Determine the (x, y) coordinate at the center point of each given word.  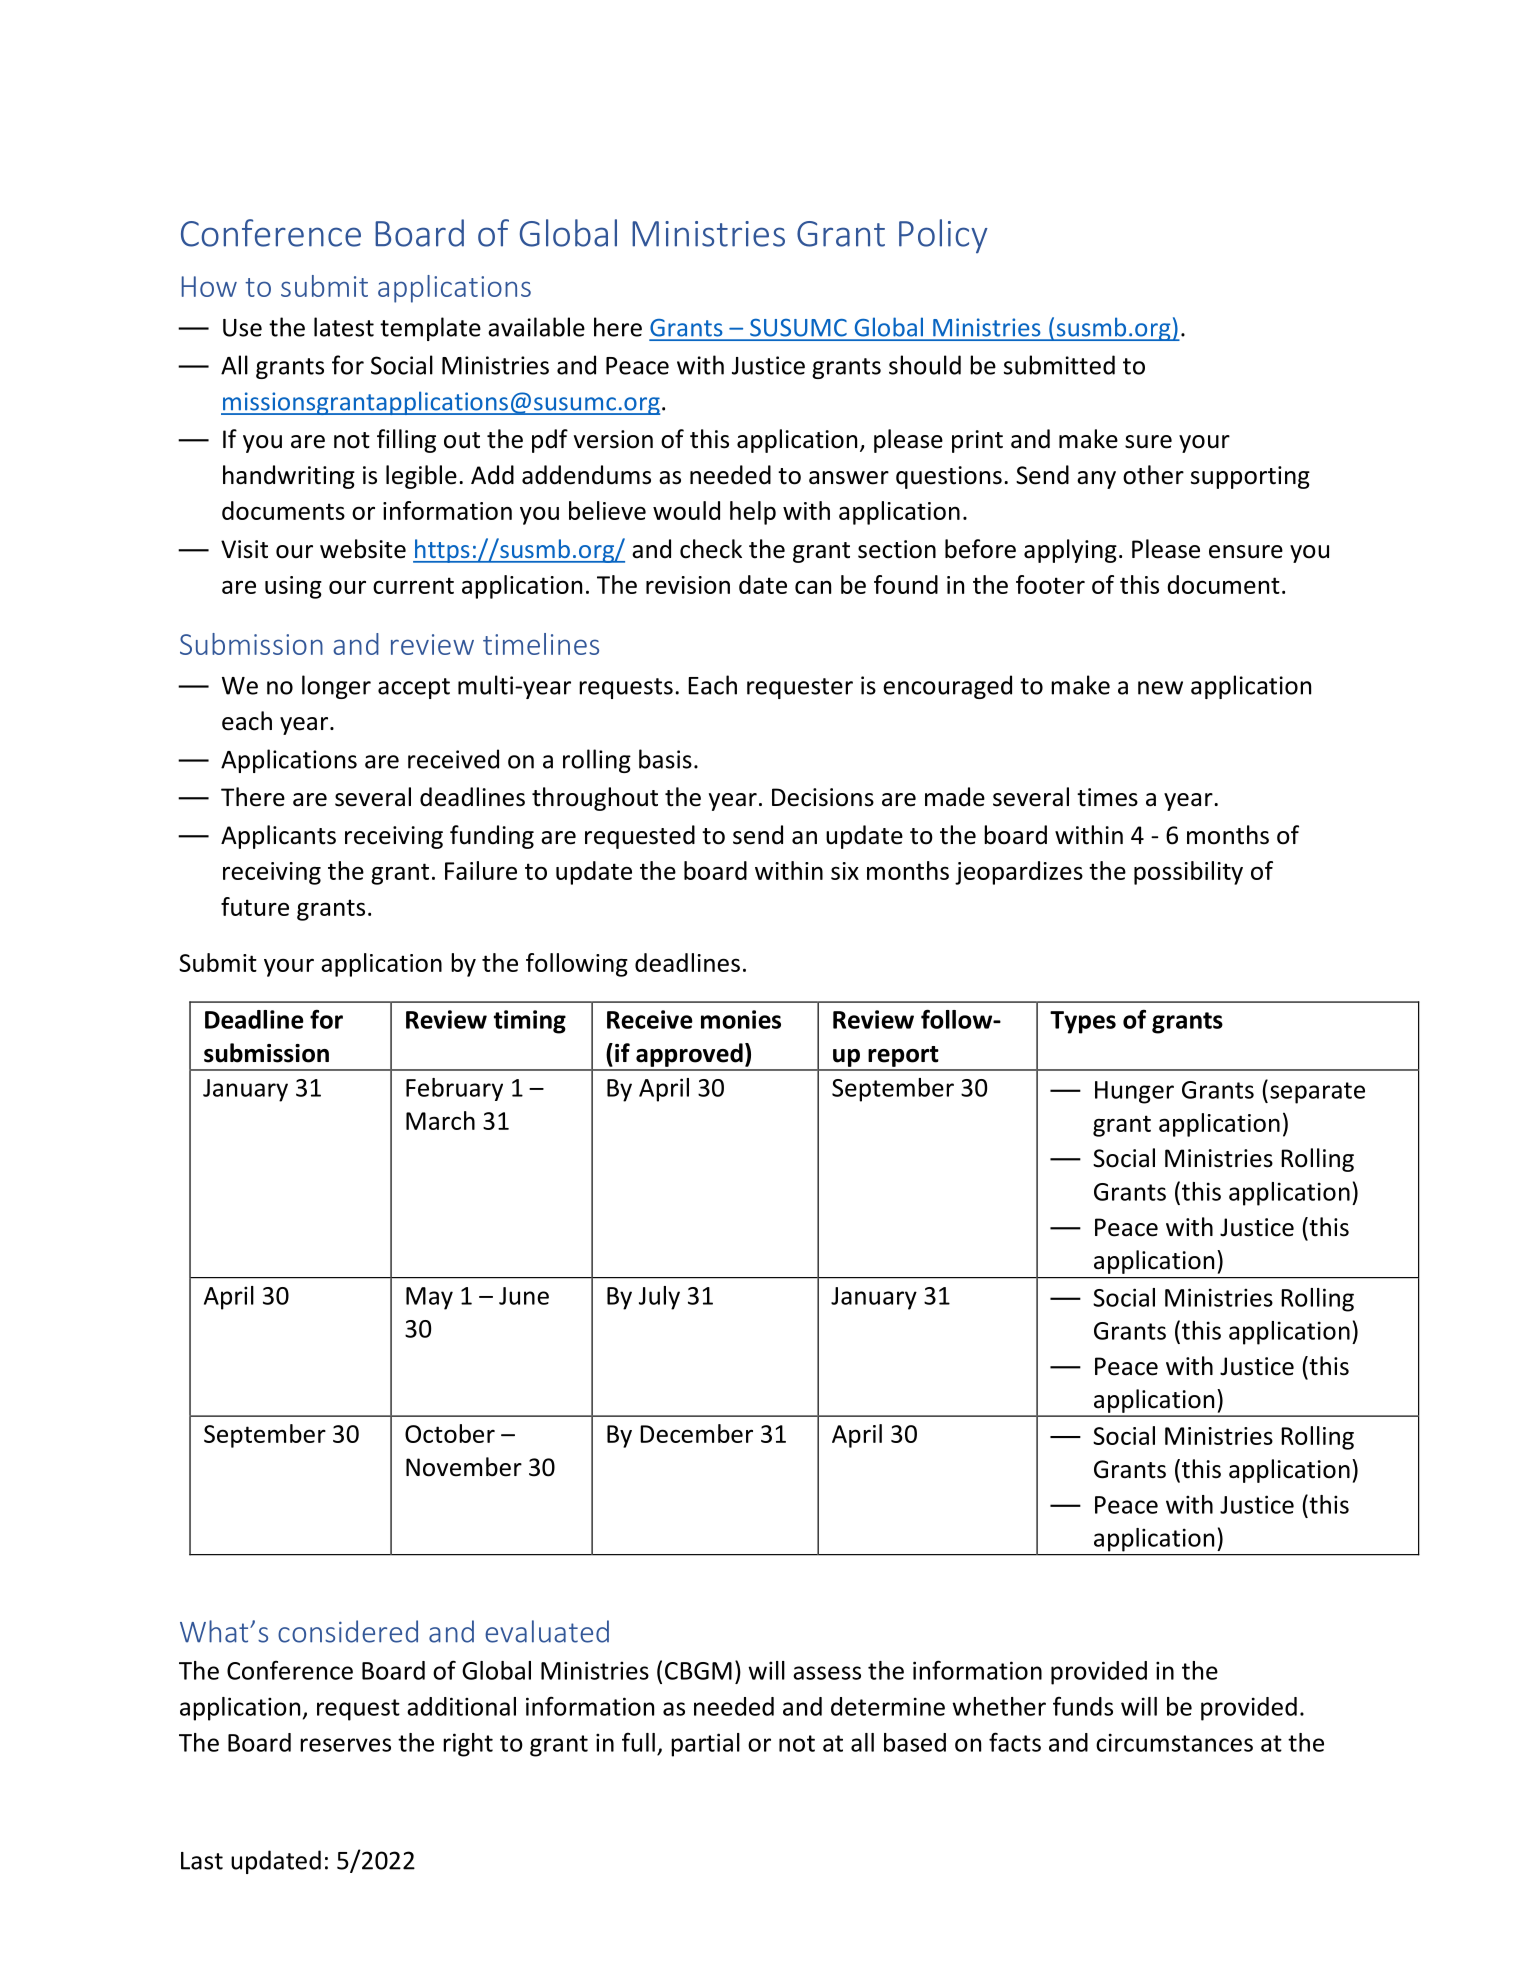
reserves (345, 1745)
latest (344, 327)
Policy (943, 236)
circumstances (1174, 1742)
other (1153, 475)
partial (705, 1745)
